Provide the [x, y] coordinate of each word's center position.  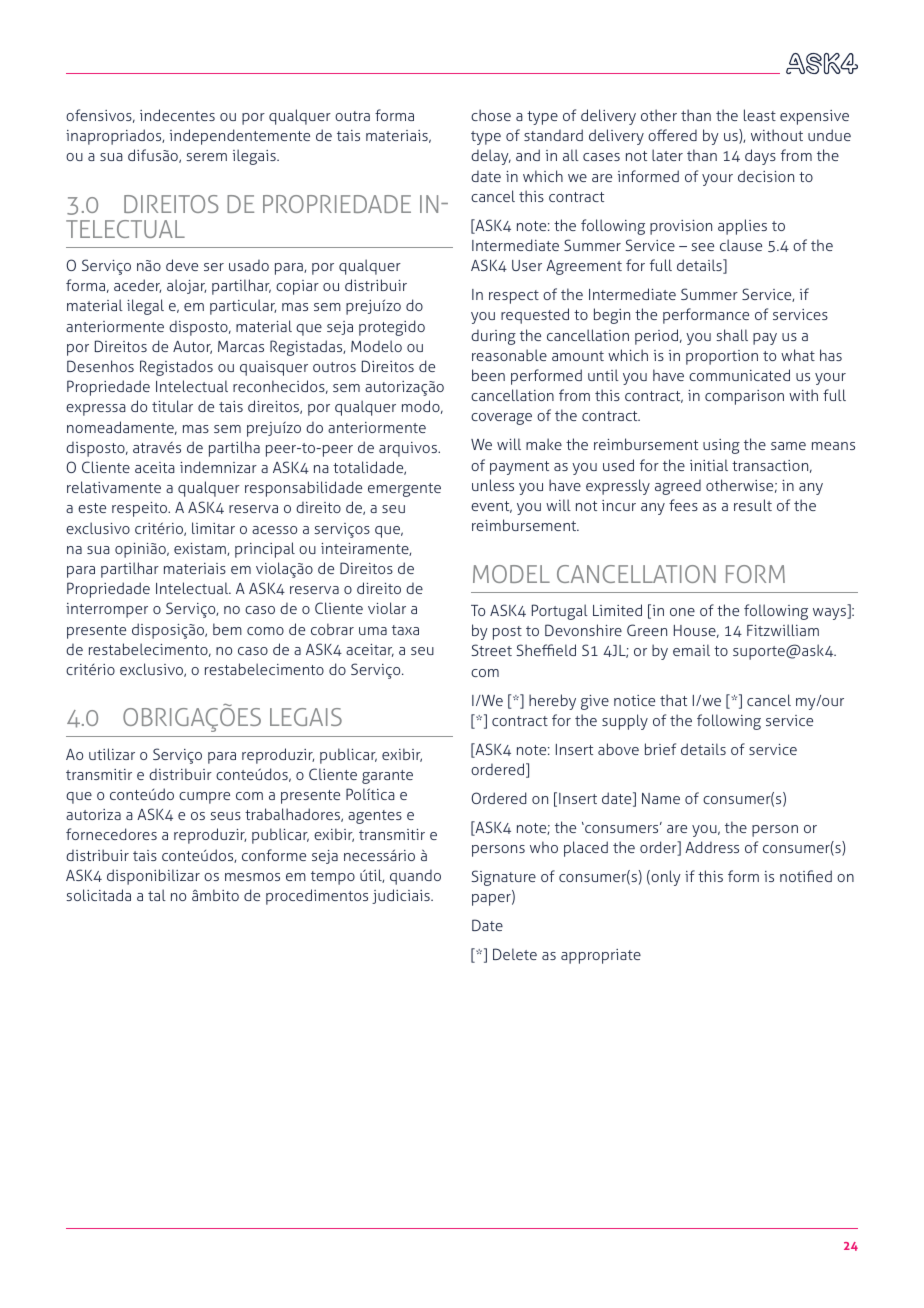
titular [172, 406]
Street [491, 650]
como [265, 631]
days [760, 157]
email [691, 650]
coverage [501, 419]
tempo [333, 878]
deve [182, 265]
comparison [744, 397]
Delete [515, 954]
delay [491, 157]
